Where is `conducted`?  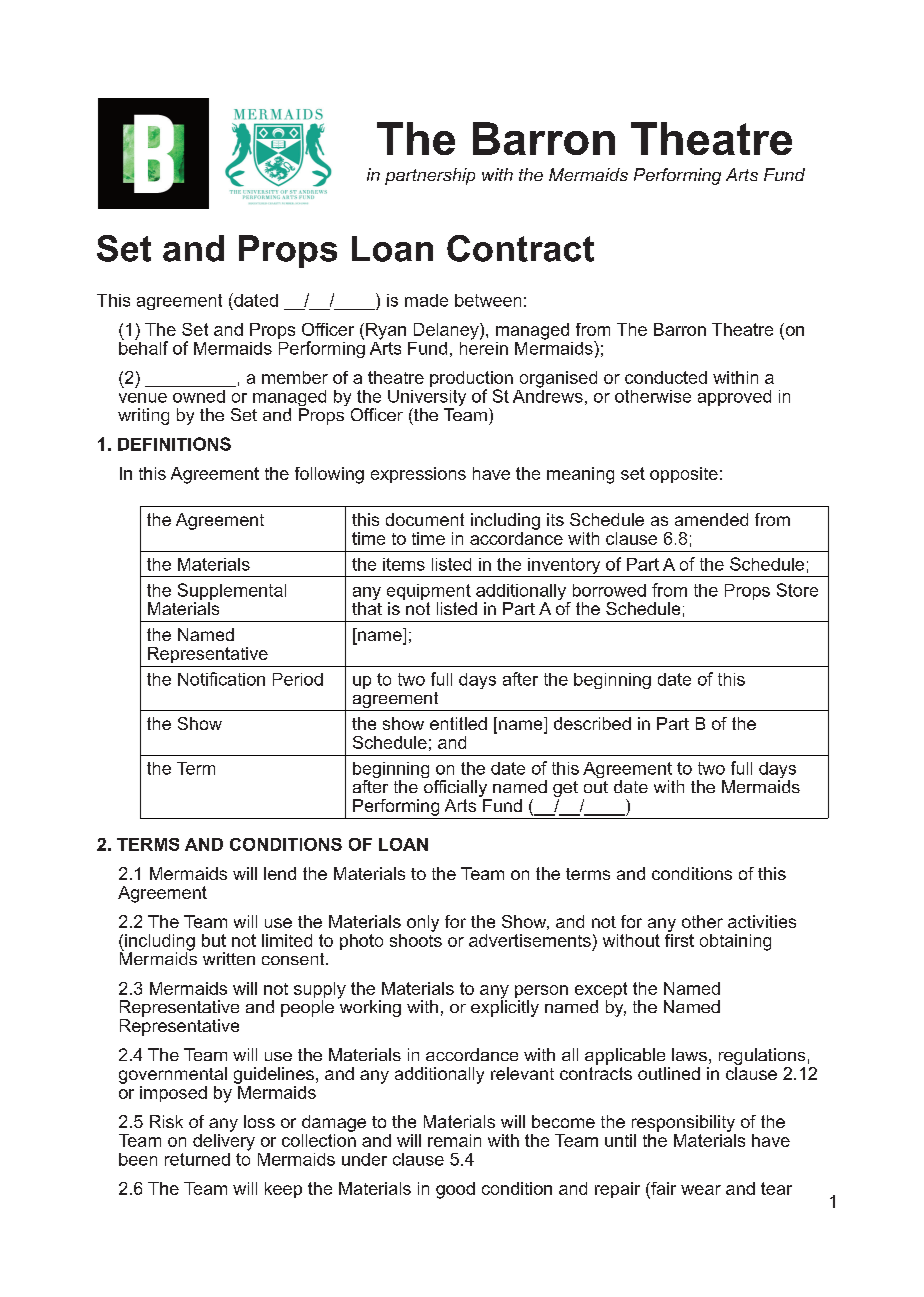
conducted is located at coordinates (666, 377).
